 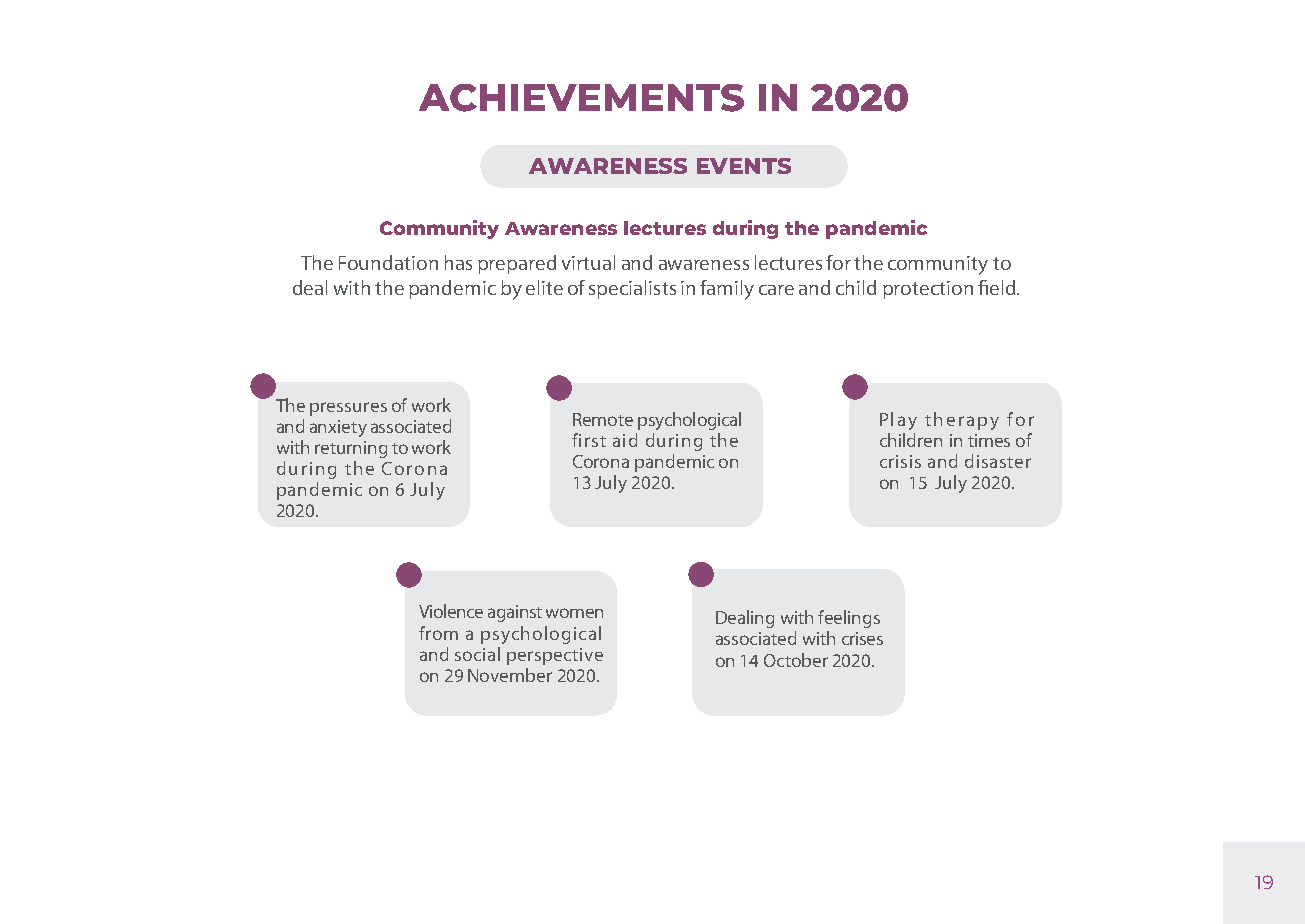 What do you see at coordinates (928, 290) in the screenshot?
I see `protection` at bounding box center [928, 290].
